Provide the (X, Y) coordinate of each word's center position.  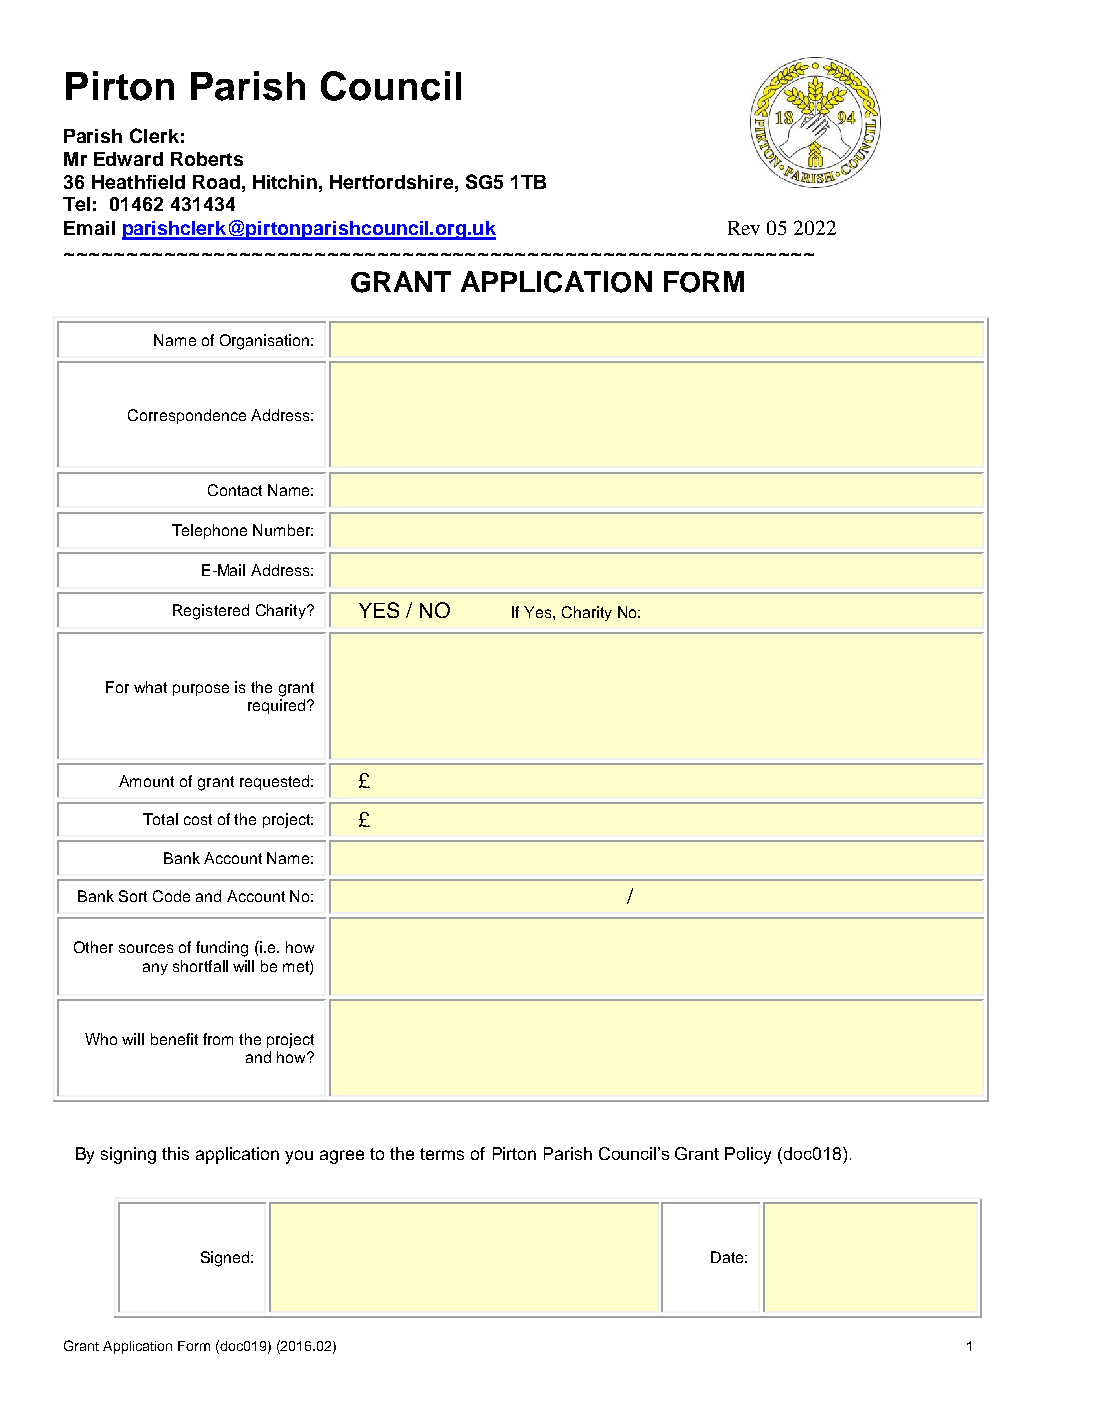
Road (216, 182)
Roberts (207, 159)
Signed (226, 1259)
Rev (744, 228)
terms (442, 1154)
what (150, 687)
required (276, 706)
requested (276, 782)
